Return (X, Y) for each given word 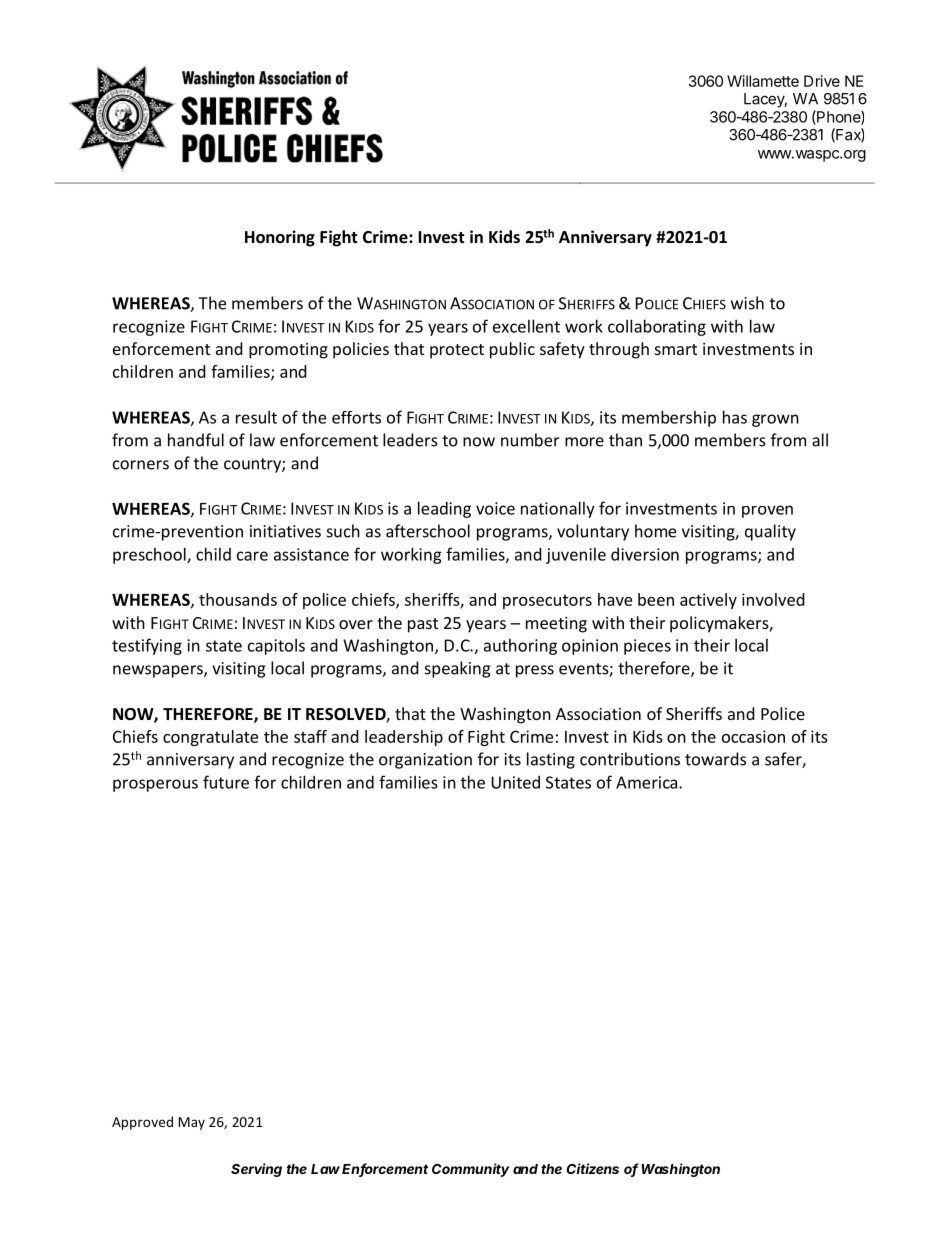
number (530, 440)
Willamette (763, 81)
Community (470, 1170)
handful (196, 440)
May (191, 1123)
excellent (526, 326)
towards (715, 759)
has (735, 417)
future (226, 782)
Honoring (280, 238)
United (516, 782)
